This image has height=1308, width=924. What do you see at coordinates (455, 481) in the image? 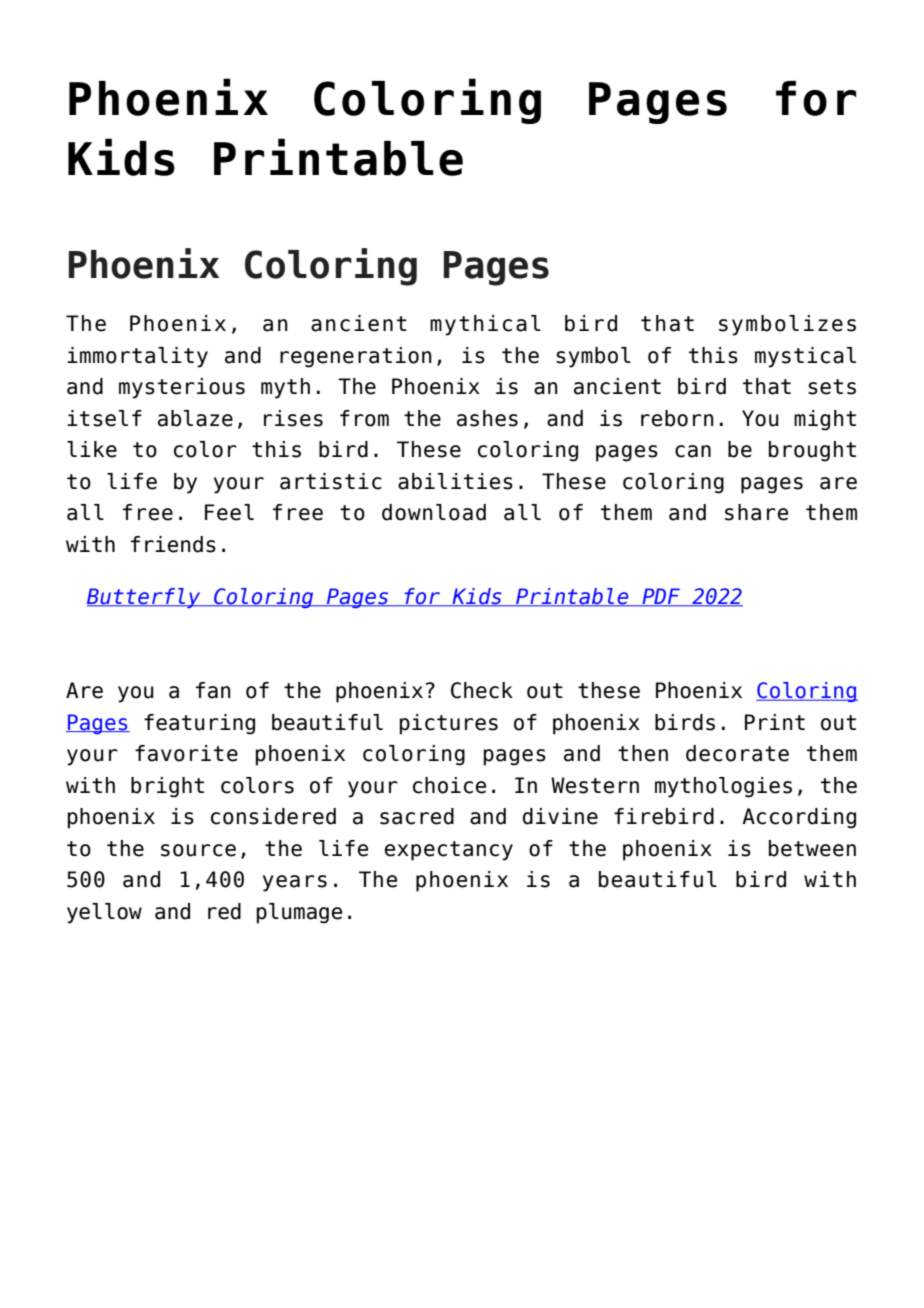
I see `abilities` at bounding box center [455, 481].
